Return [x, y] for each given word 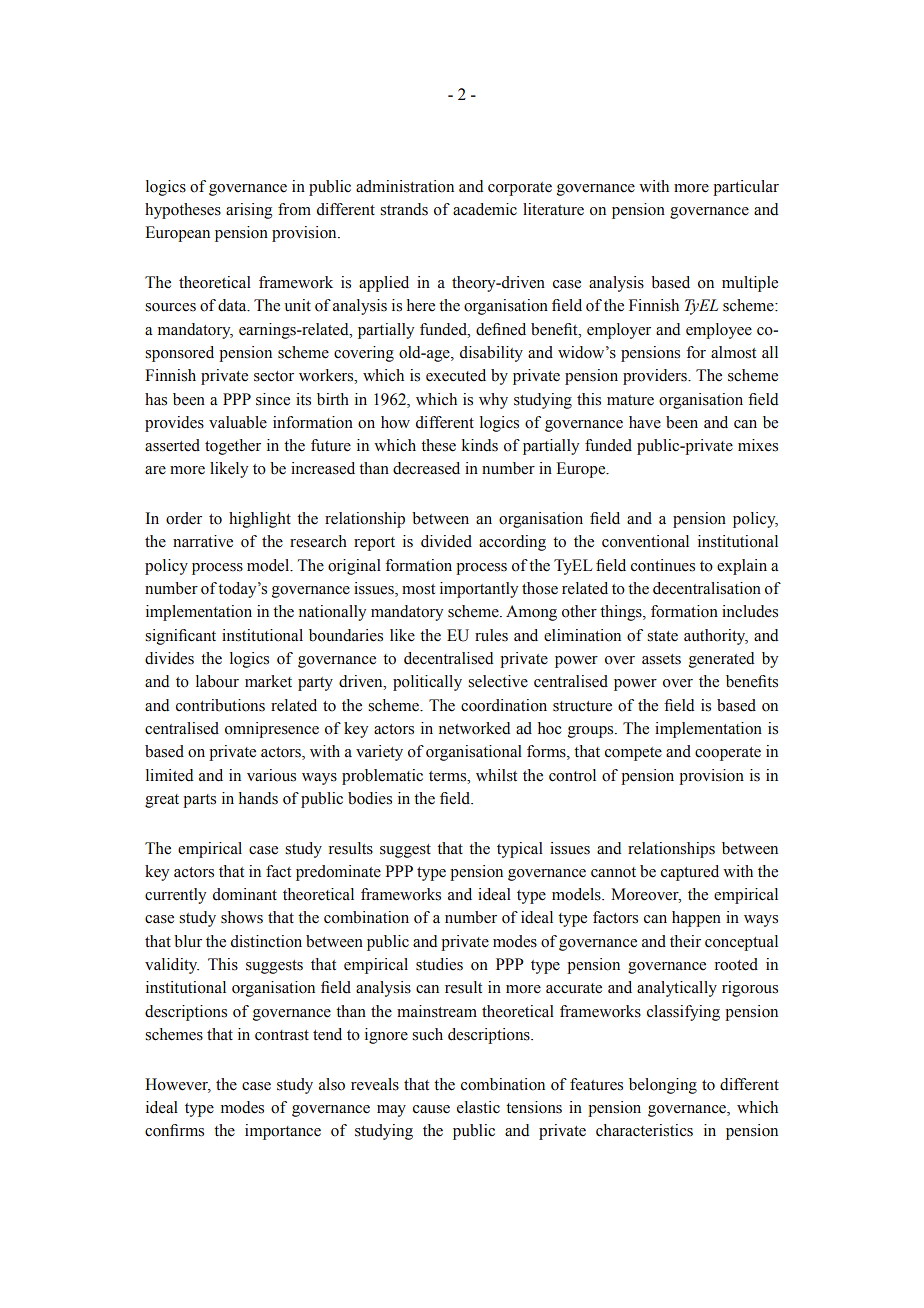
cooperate [728, 754]
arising [249, 211]
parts [199, 801]
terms [449, 776]
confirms [174, 1130]
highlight [260, 520]
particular [746, 188]
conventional [645, 541]
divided [446, 541]
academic [485, 209]
